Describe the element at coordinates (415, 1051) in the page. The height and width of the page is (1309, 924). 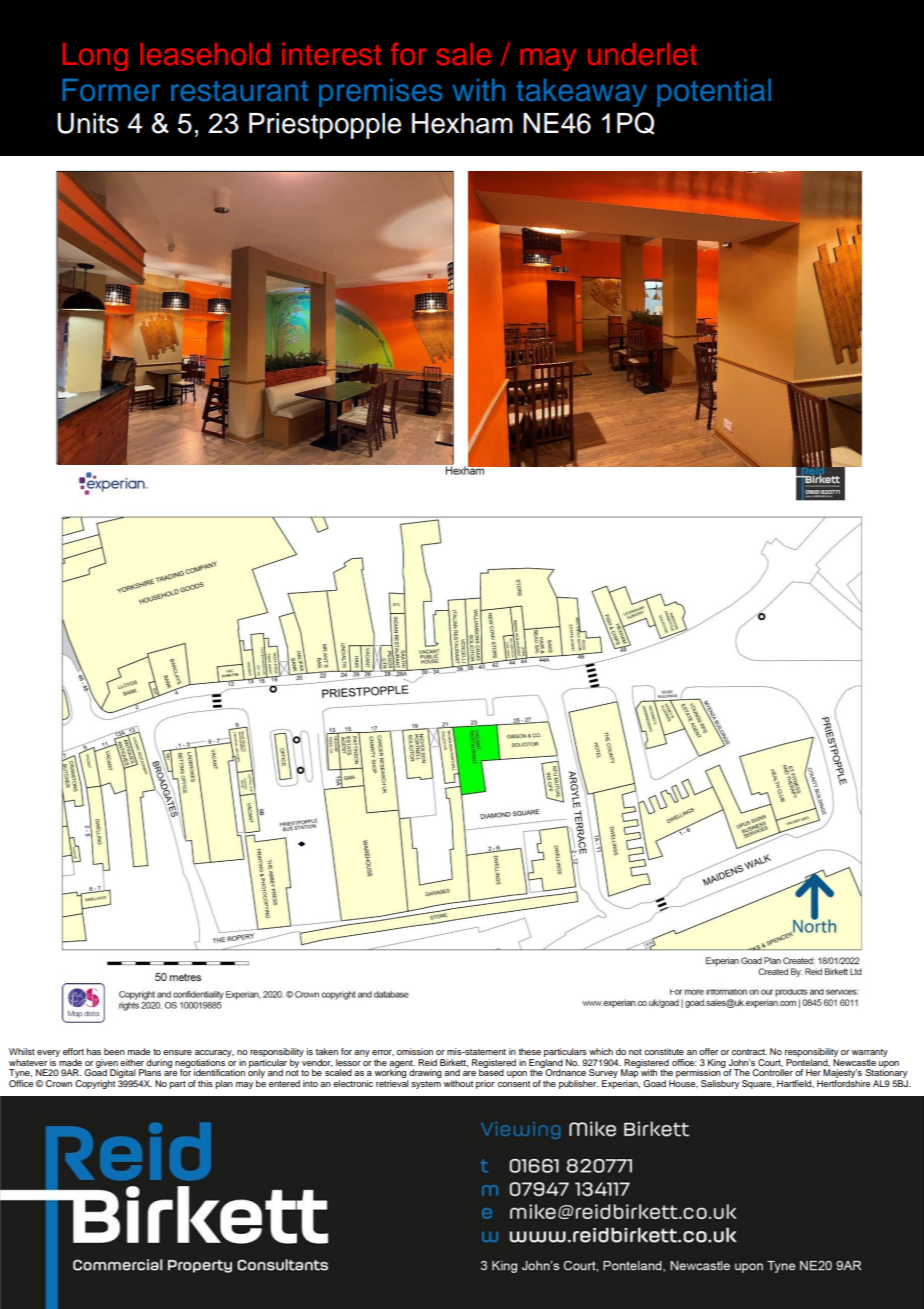
I see `omission` at that location.
